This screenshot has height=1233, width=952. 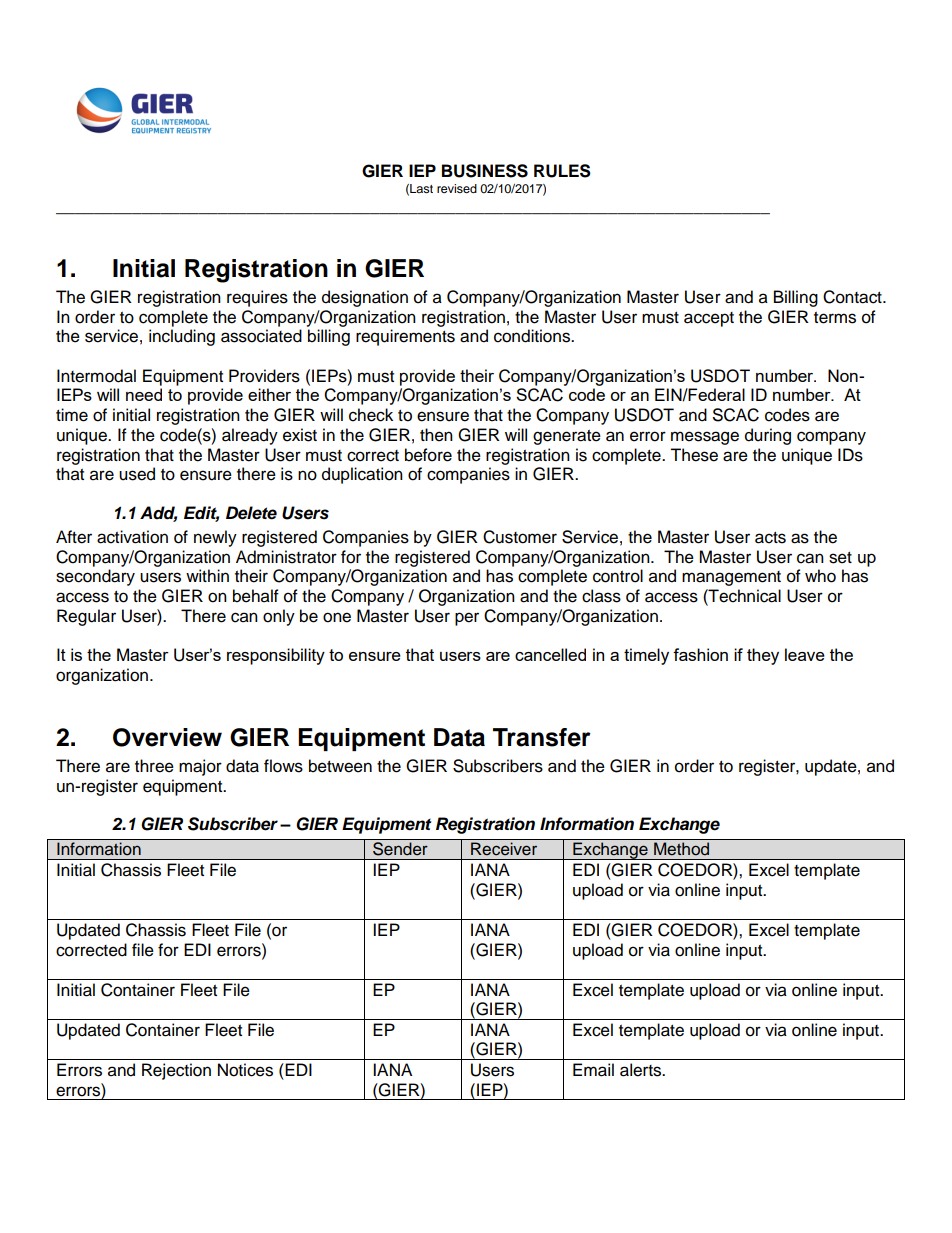 What do you see at coordinates (257, 298) in the screenshot?
I see `requires` at bounding box center [257, 298].
